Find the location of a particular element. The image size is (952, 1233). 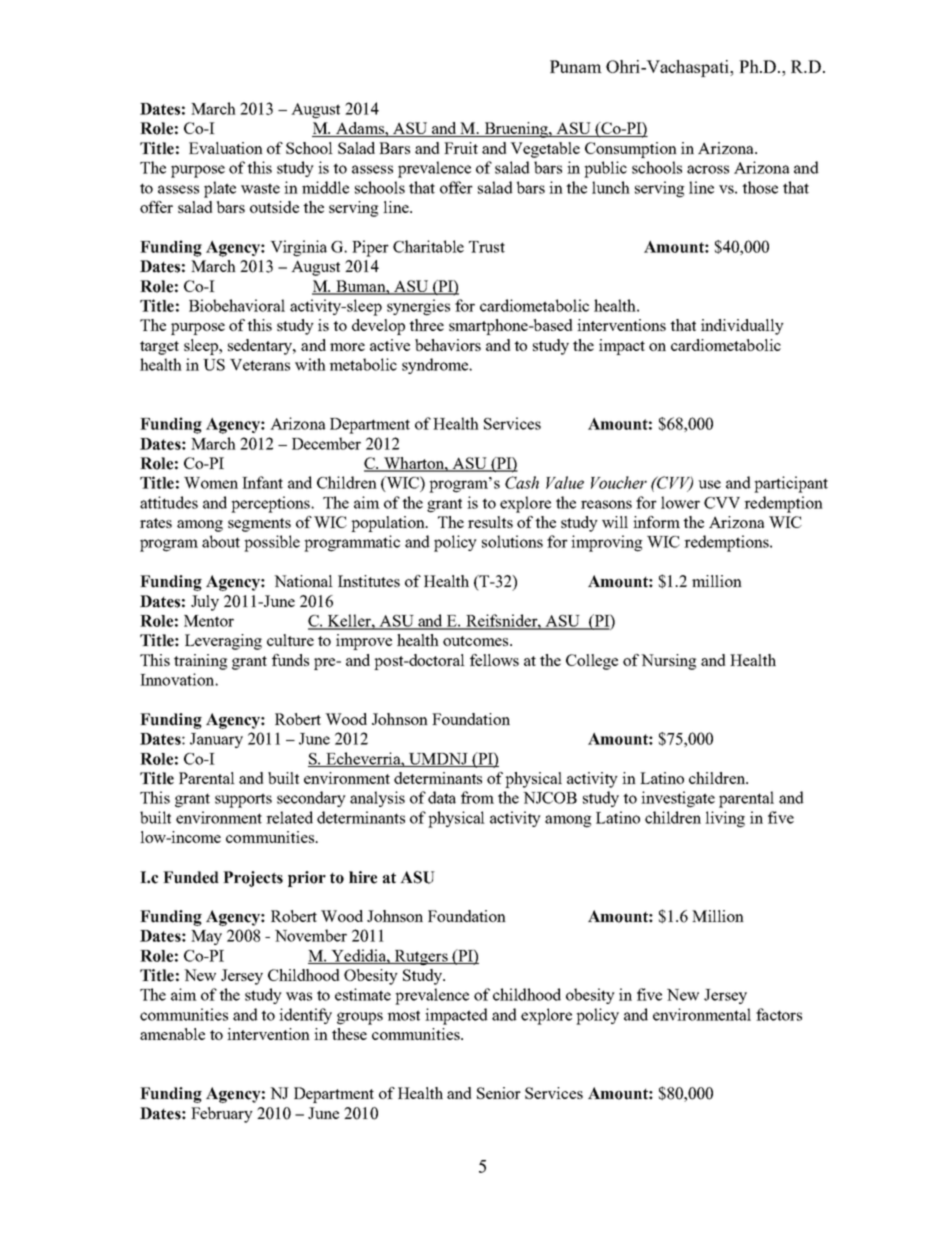

supports is located at coordinates (243, 800).
